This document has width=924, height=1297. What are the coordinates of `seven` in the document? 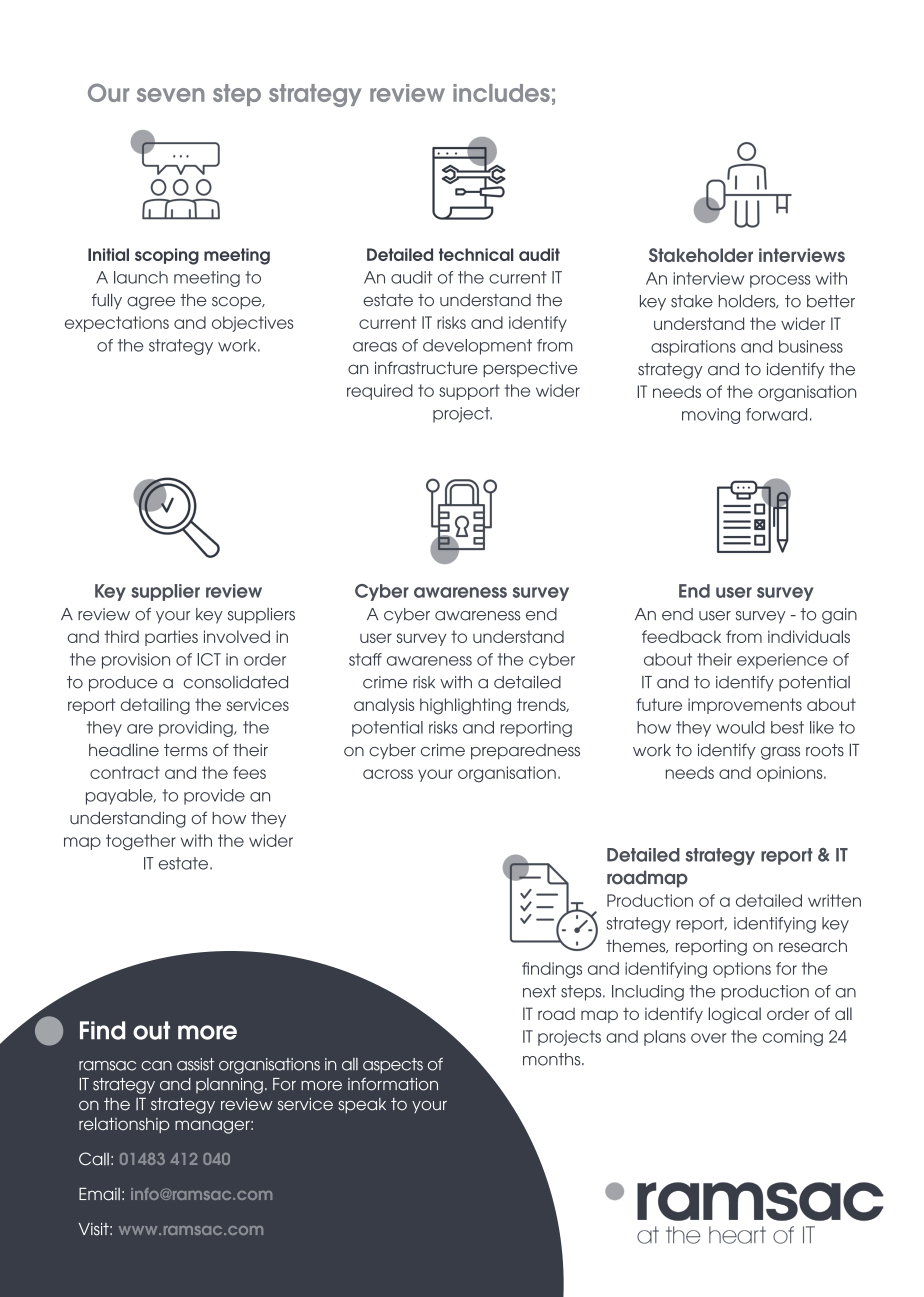 It's located at (171, 95).
